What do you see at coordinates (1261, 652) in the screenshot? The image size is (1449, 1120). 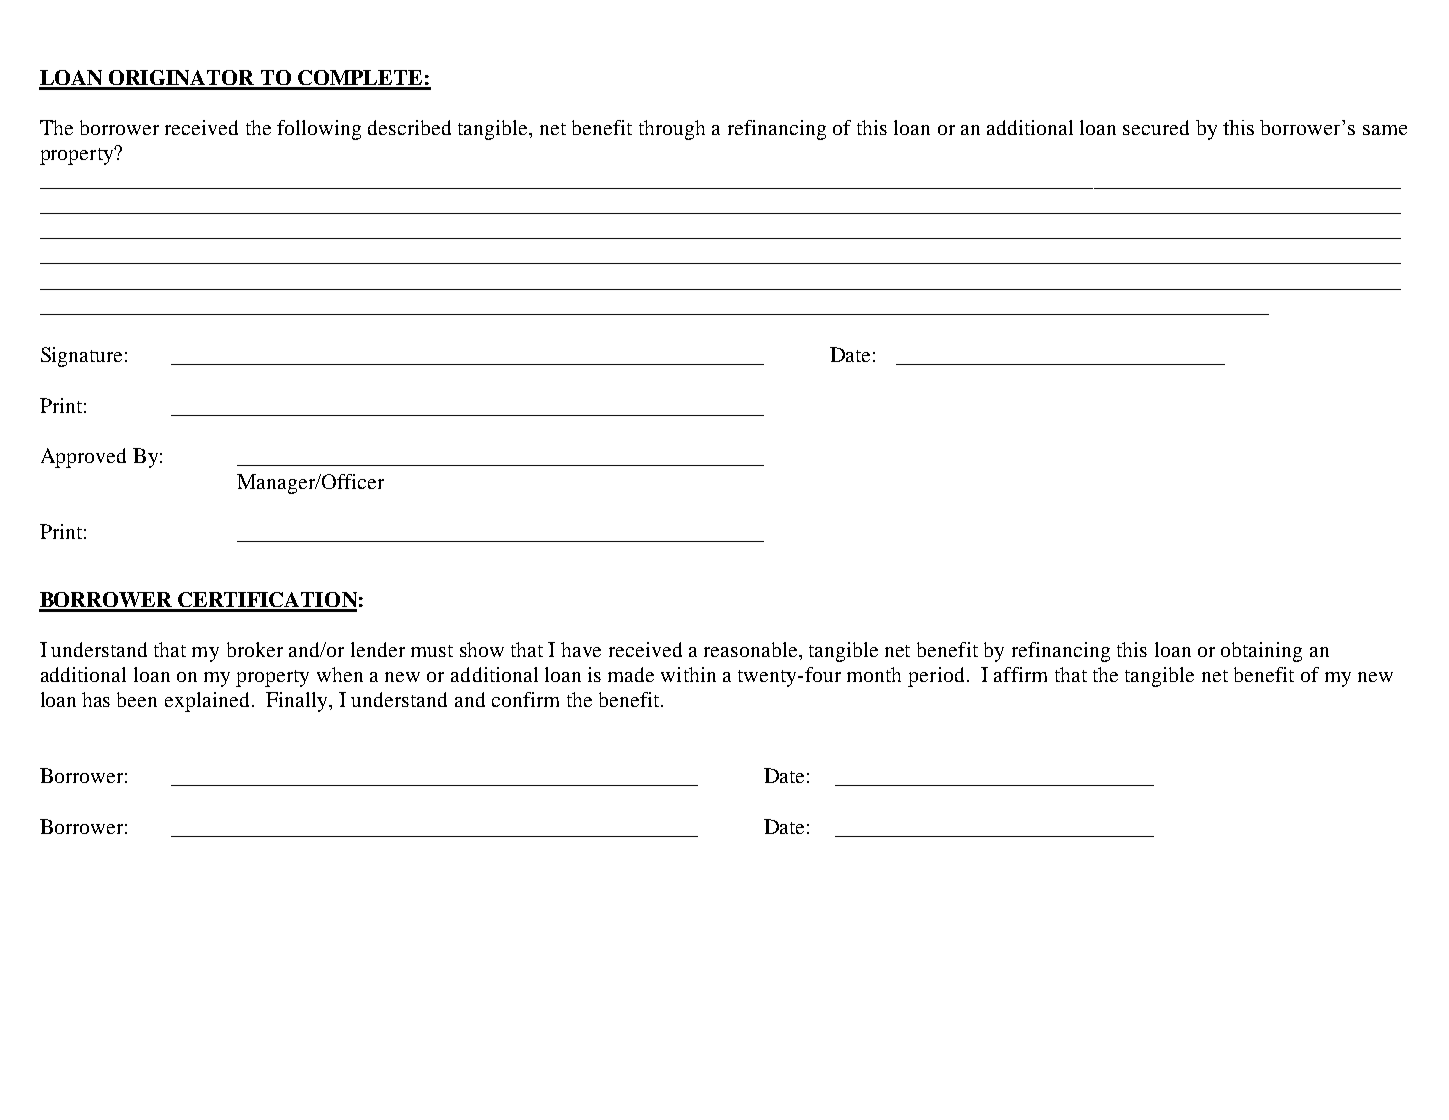 I see `obtaining` at bounding box center [1261, 652].
